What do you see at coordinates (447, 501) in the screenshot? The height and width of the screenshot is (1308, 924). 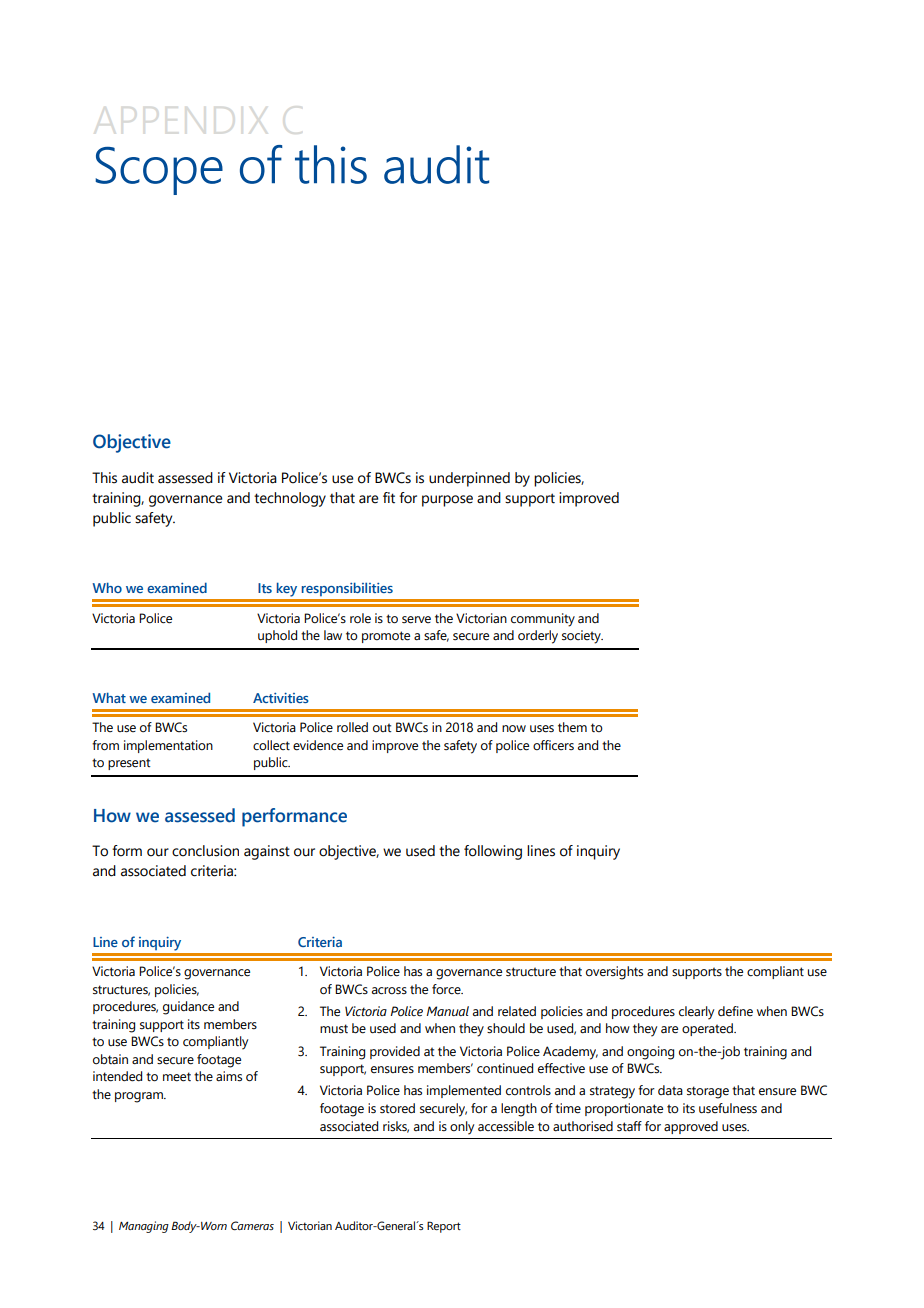 I see `purpose` at bounding box center [447, 501].
